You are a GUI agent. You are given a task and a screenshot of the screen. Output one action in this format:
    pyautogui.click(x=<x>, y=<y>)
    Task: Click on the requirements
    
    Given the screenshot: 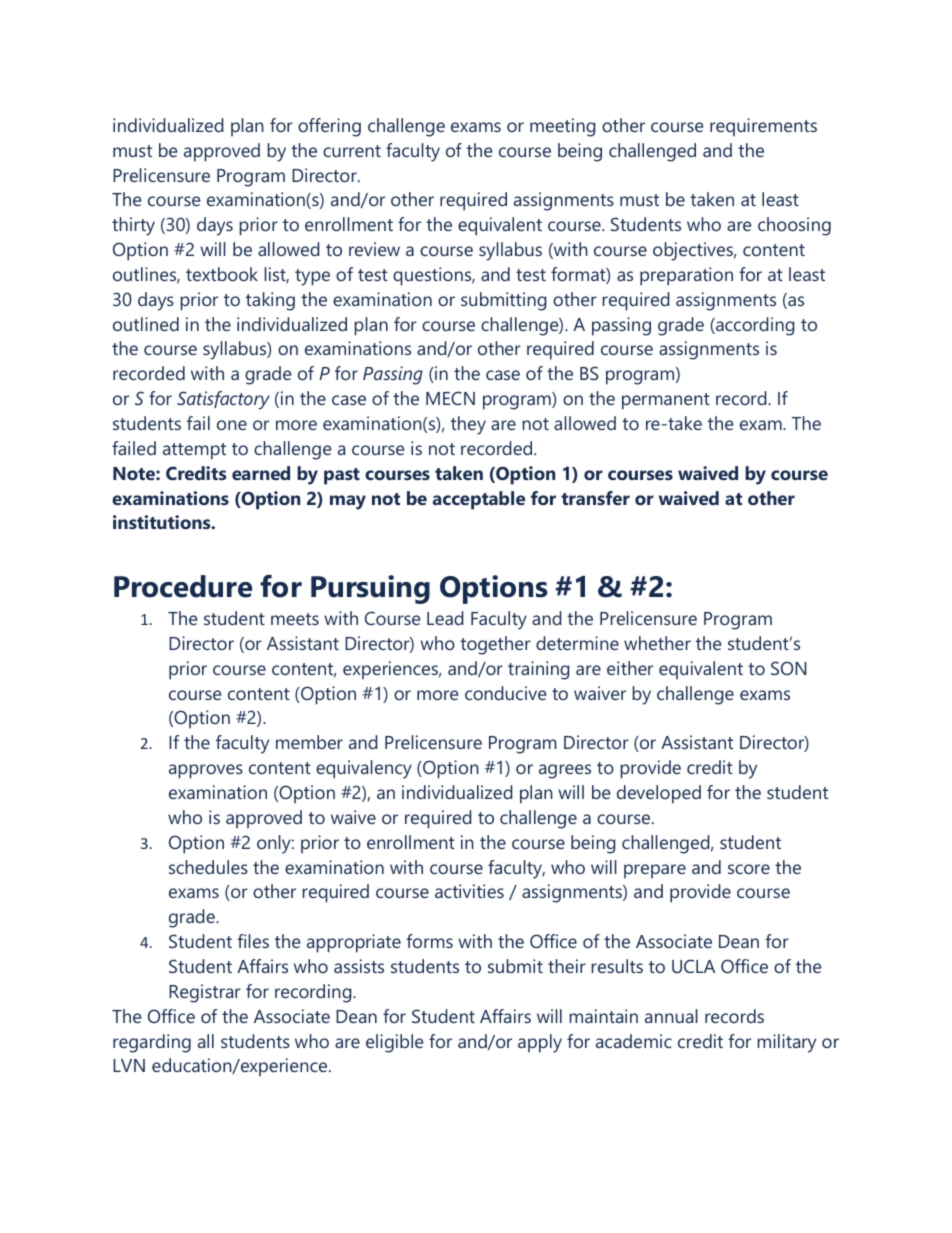 What is the action you would take?
    pyautogui.click(x=763, y=127)
